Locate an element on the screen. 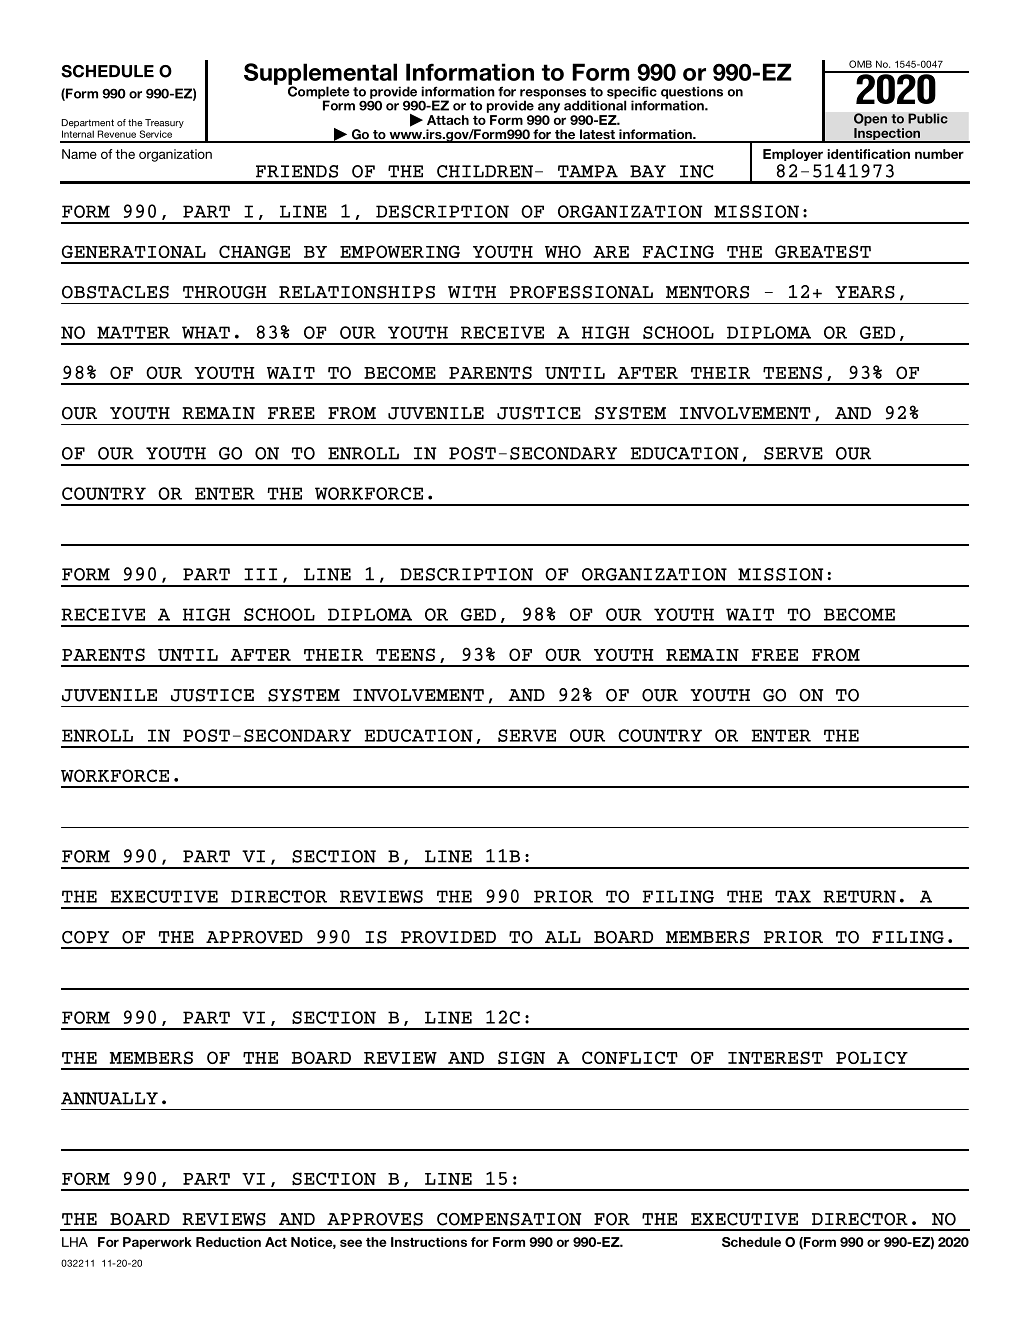 This screenshot has width=1028, height=1330. Open is located at coordinates (870, 119).
